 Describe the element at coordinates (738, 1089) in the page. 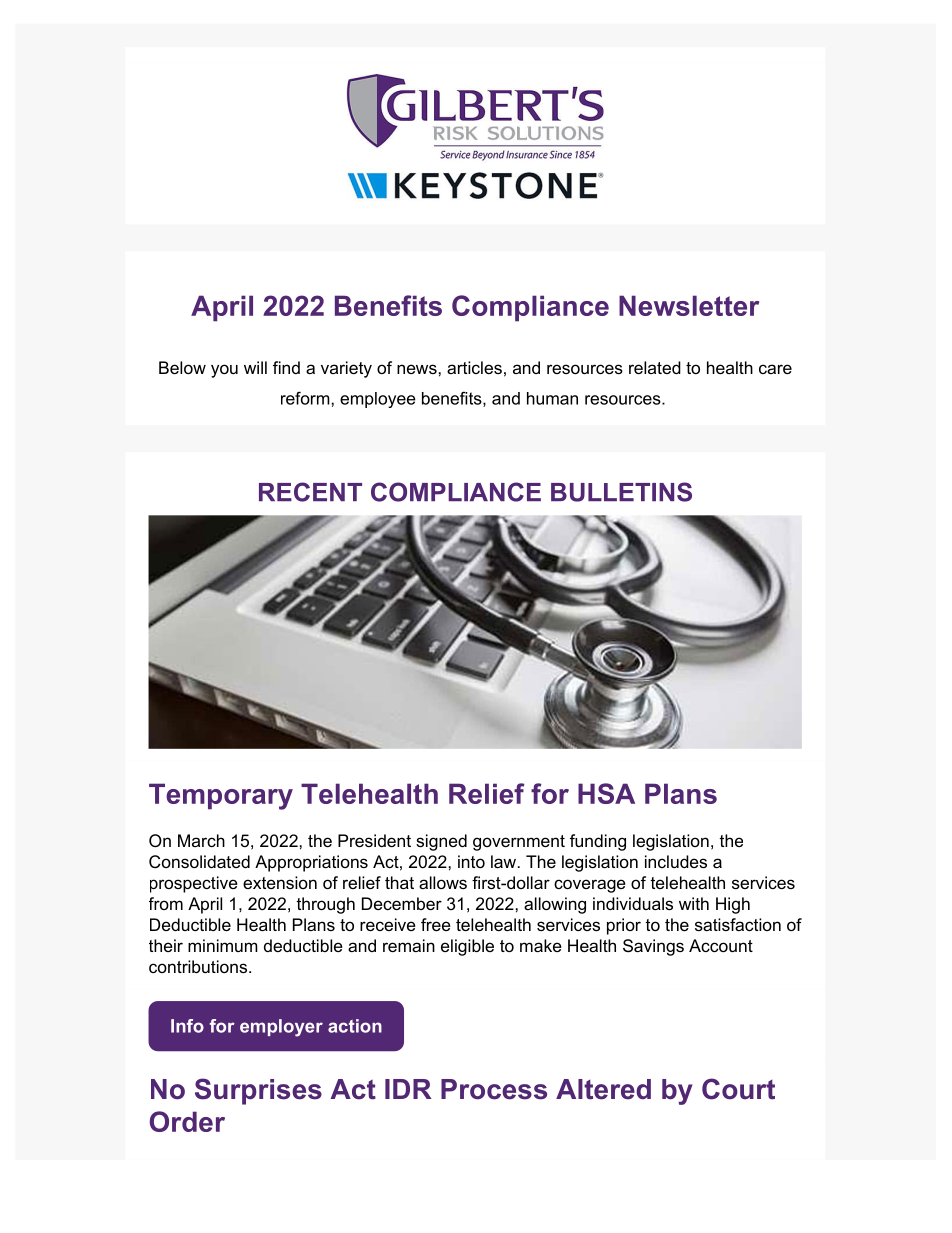

I see `Court` at that location.
